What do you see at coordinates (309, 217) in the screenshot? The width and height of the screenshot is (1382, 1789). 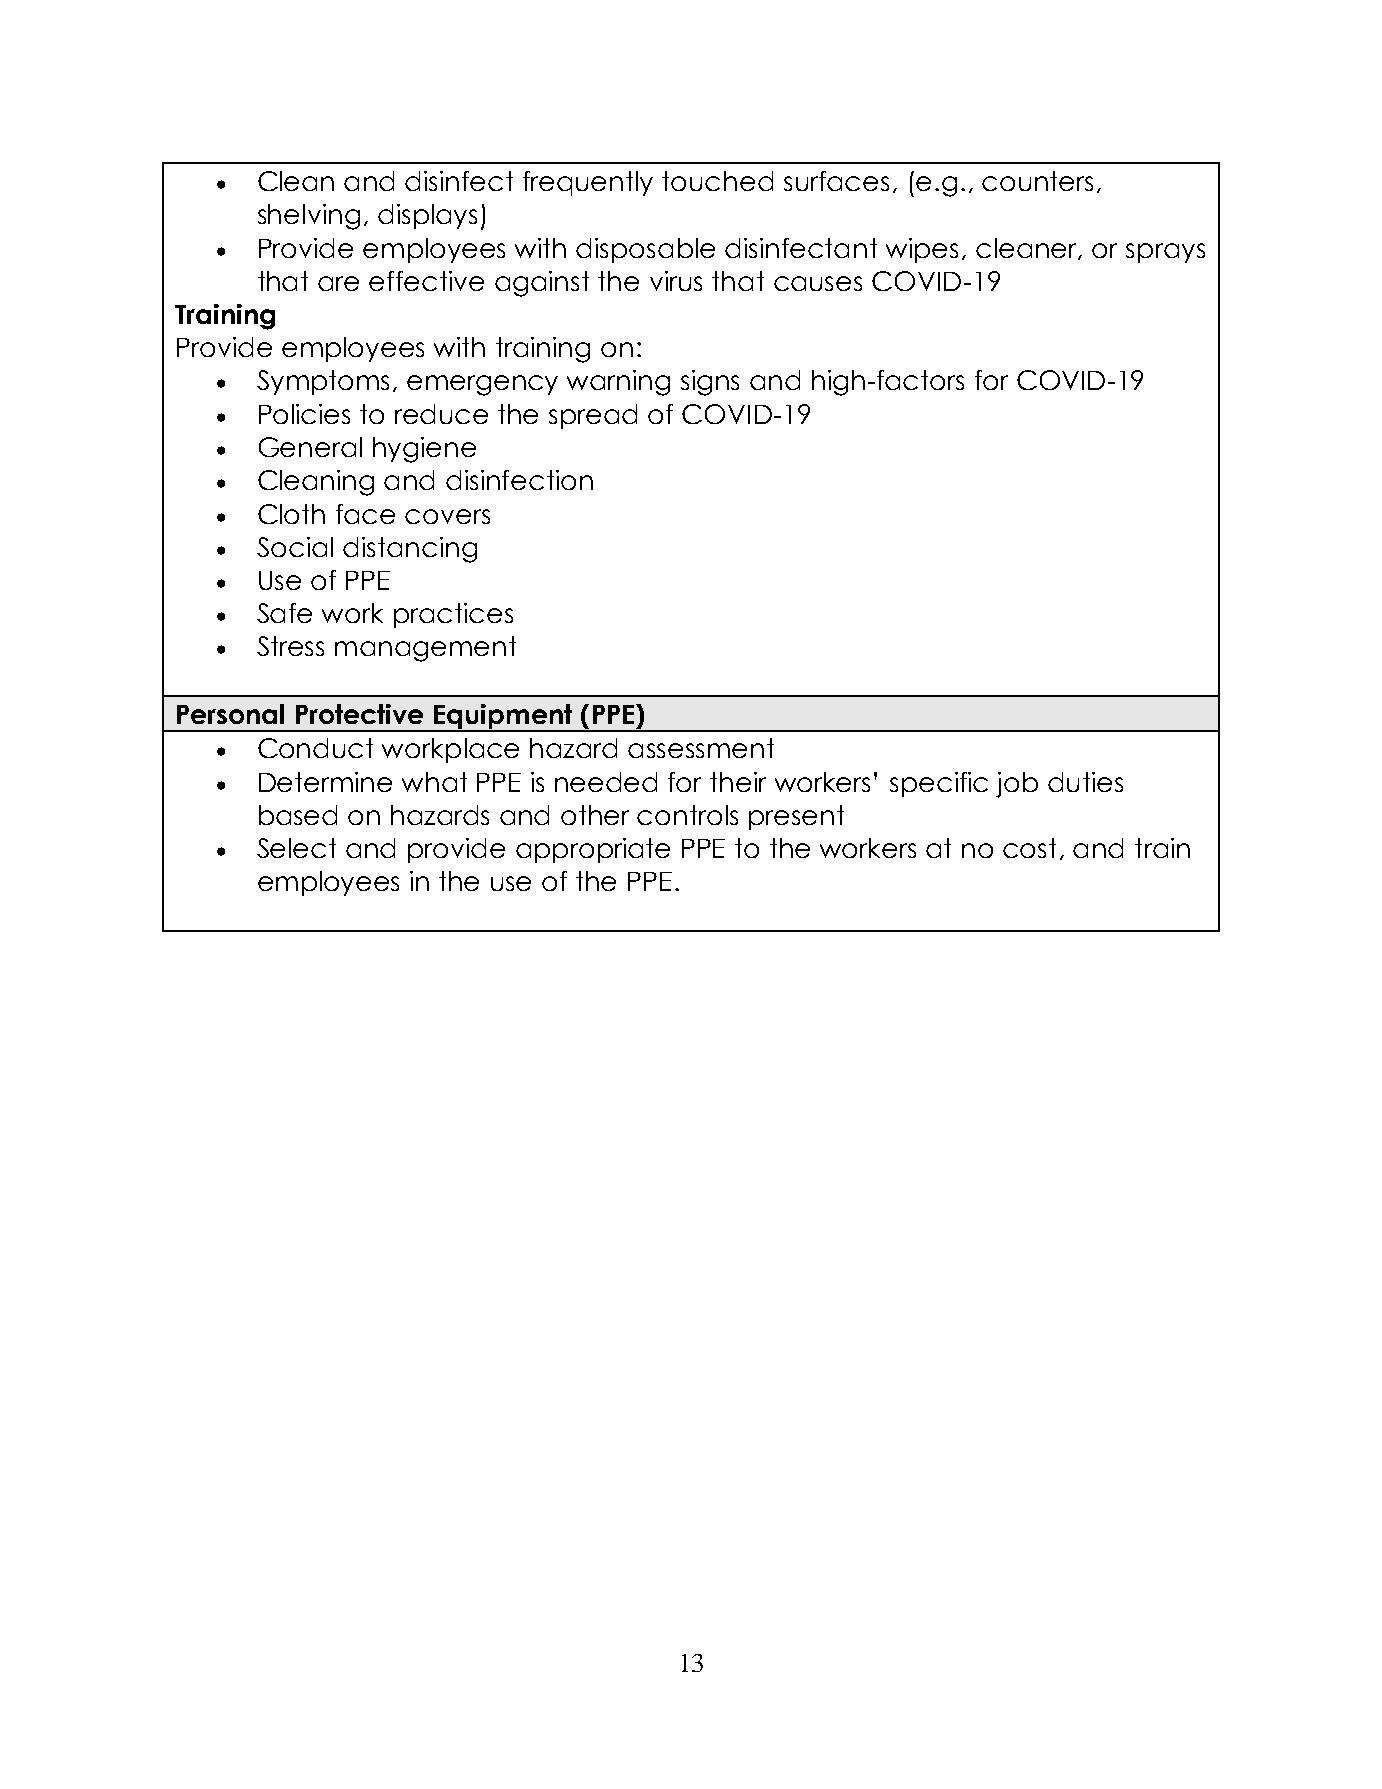 I see `shelving` at bounding box center [309, 217].
